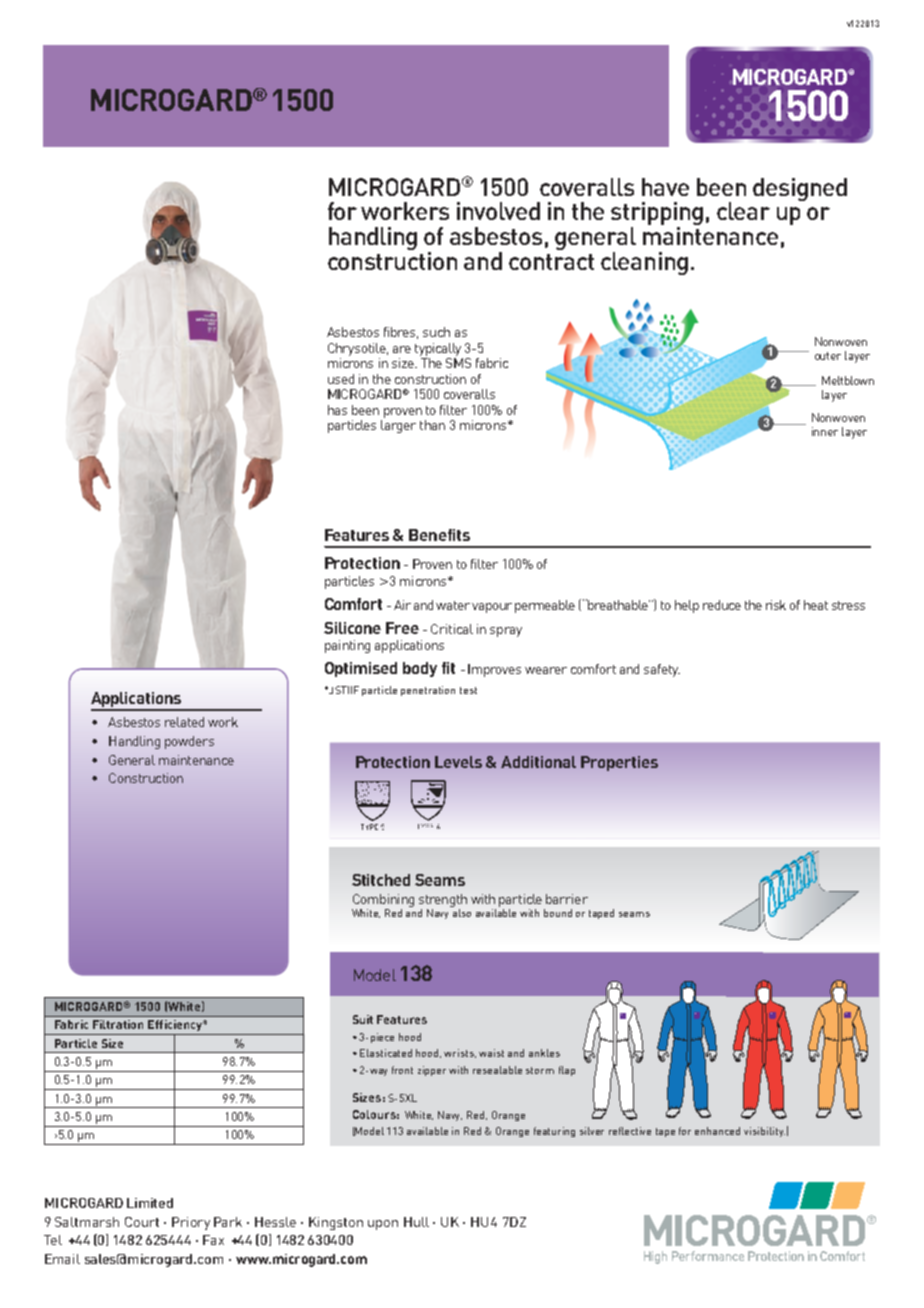 The height and width of the page is (1308, 924). I want to click on involved, so click(498, 211).
